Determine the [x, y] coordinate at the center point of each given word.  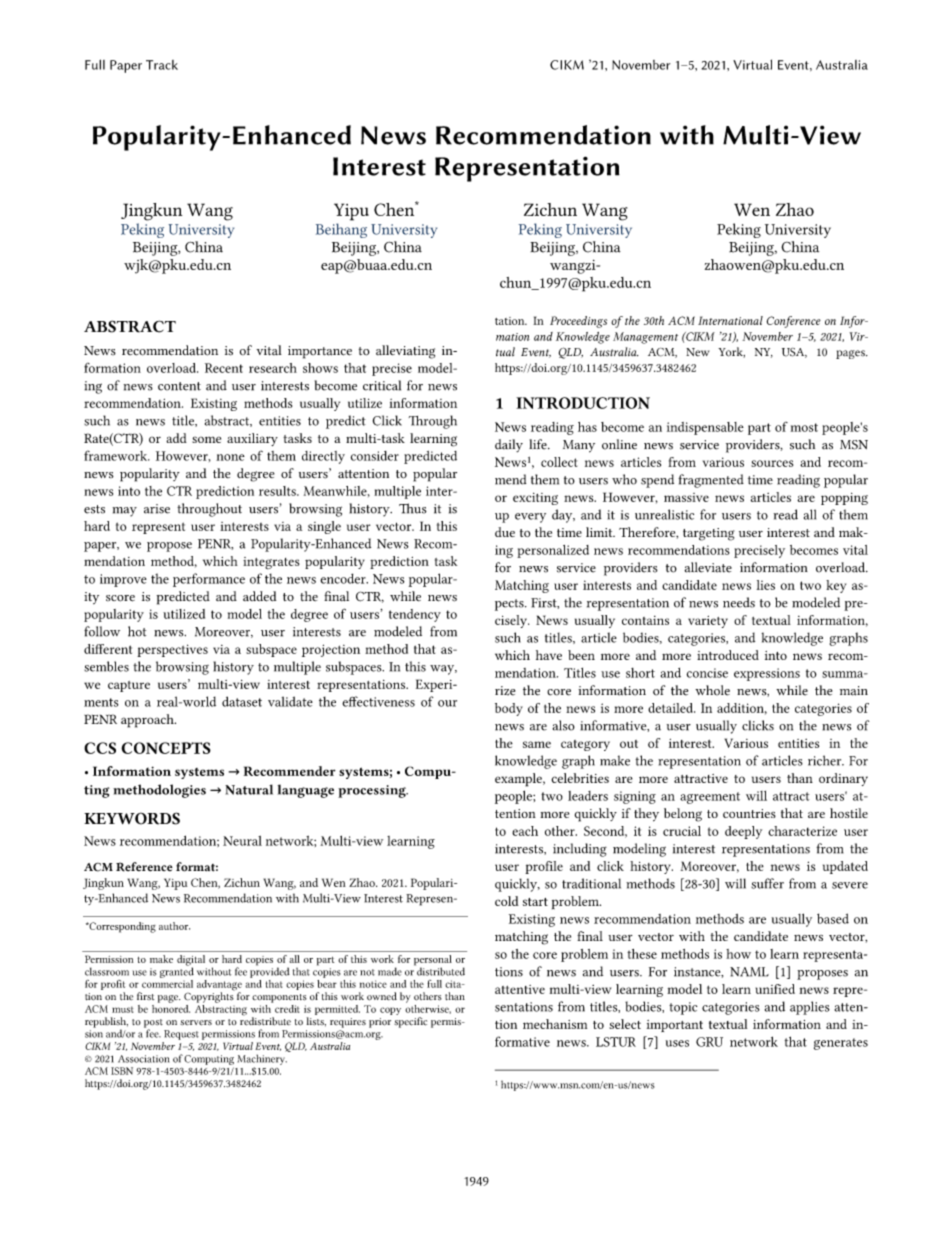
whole [712, 690]
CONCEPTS [166, 748]
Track [162, 65]
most [804, 427]
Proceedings [578, 322]
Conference [794, 322]
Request [181, 1035]
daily [509, 445]
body [509, 709]
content [179, 386]
